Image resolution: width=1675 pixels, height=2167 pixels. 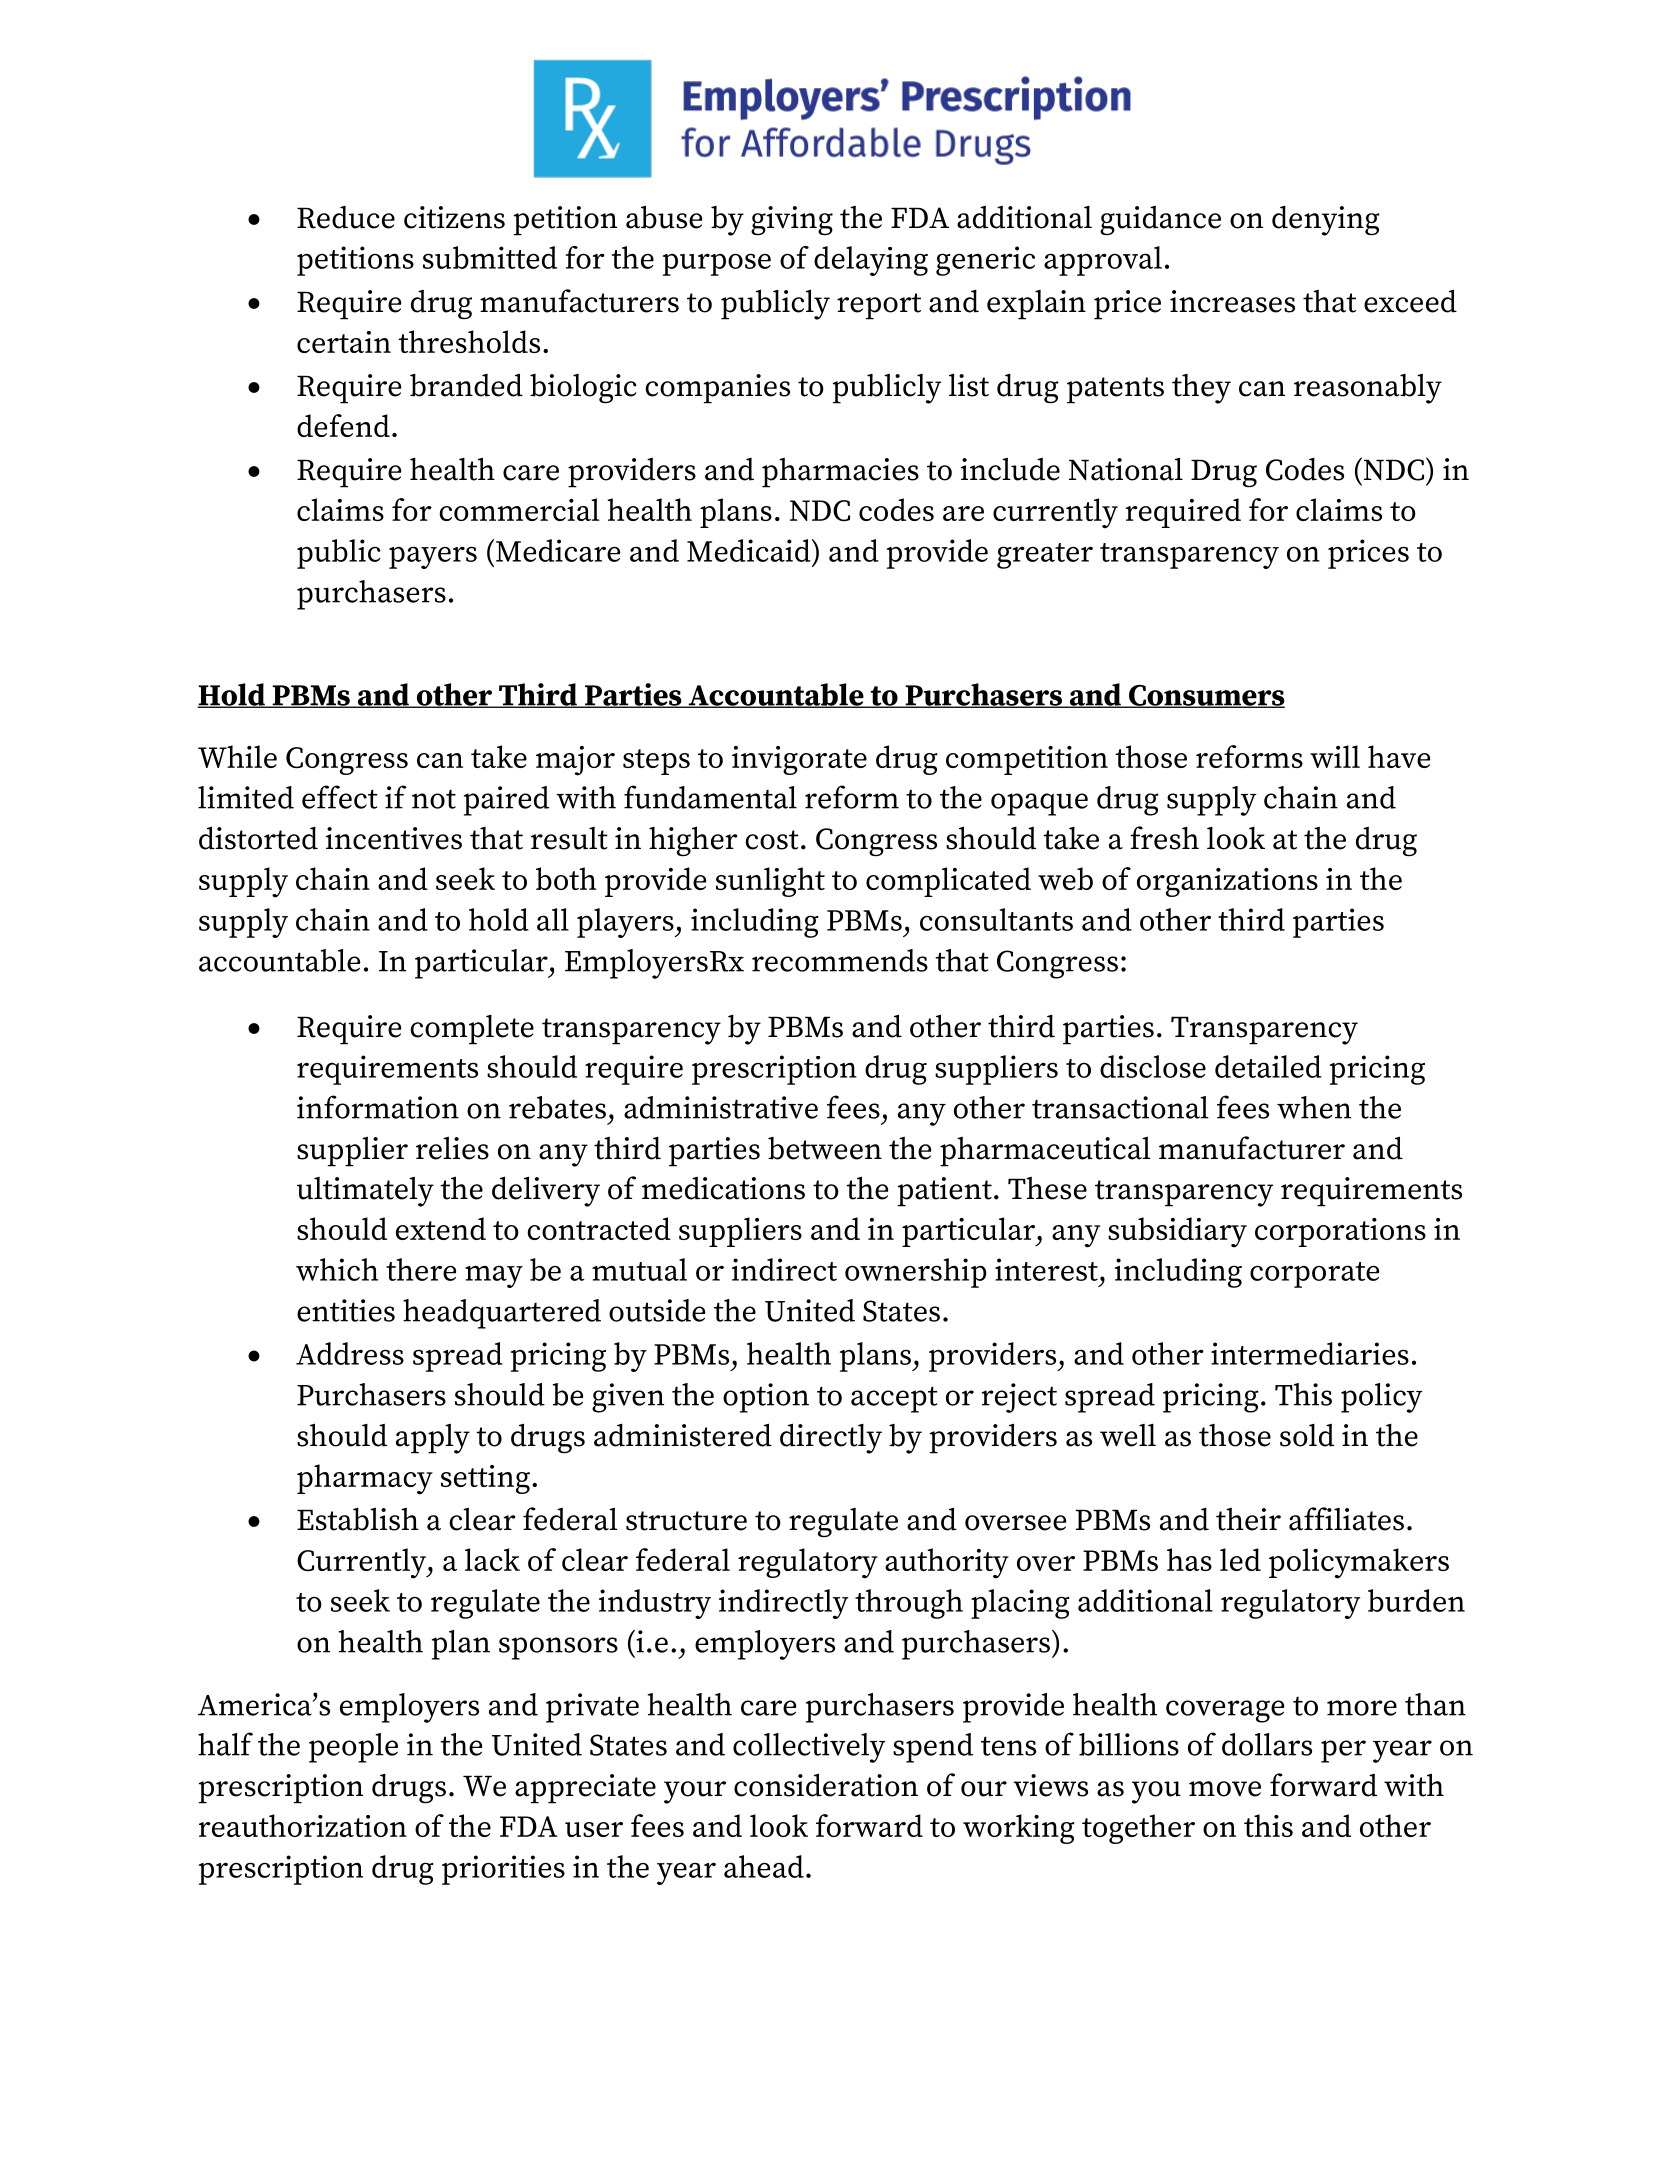 I want to click on corporate, so click(x=1314, y=1275).
